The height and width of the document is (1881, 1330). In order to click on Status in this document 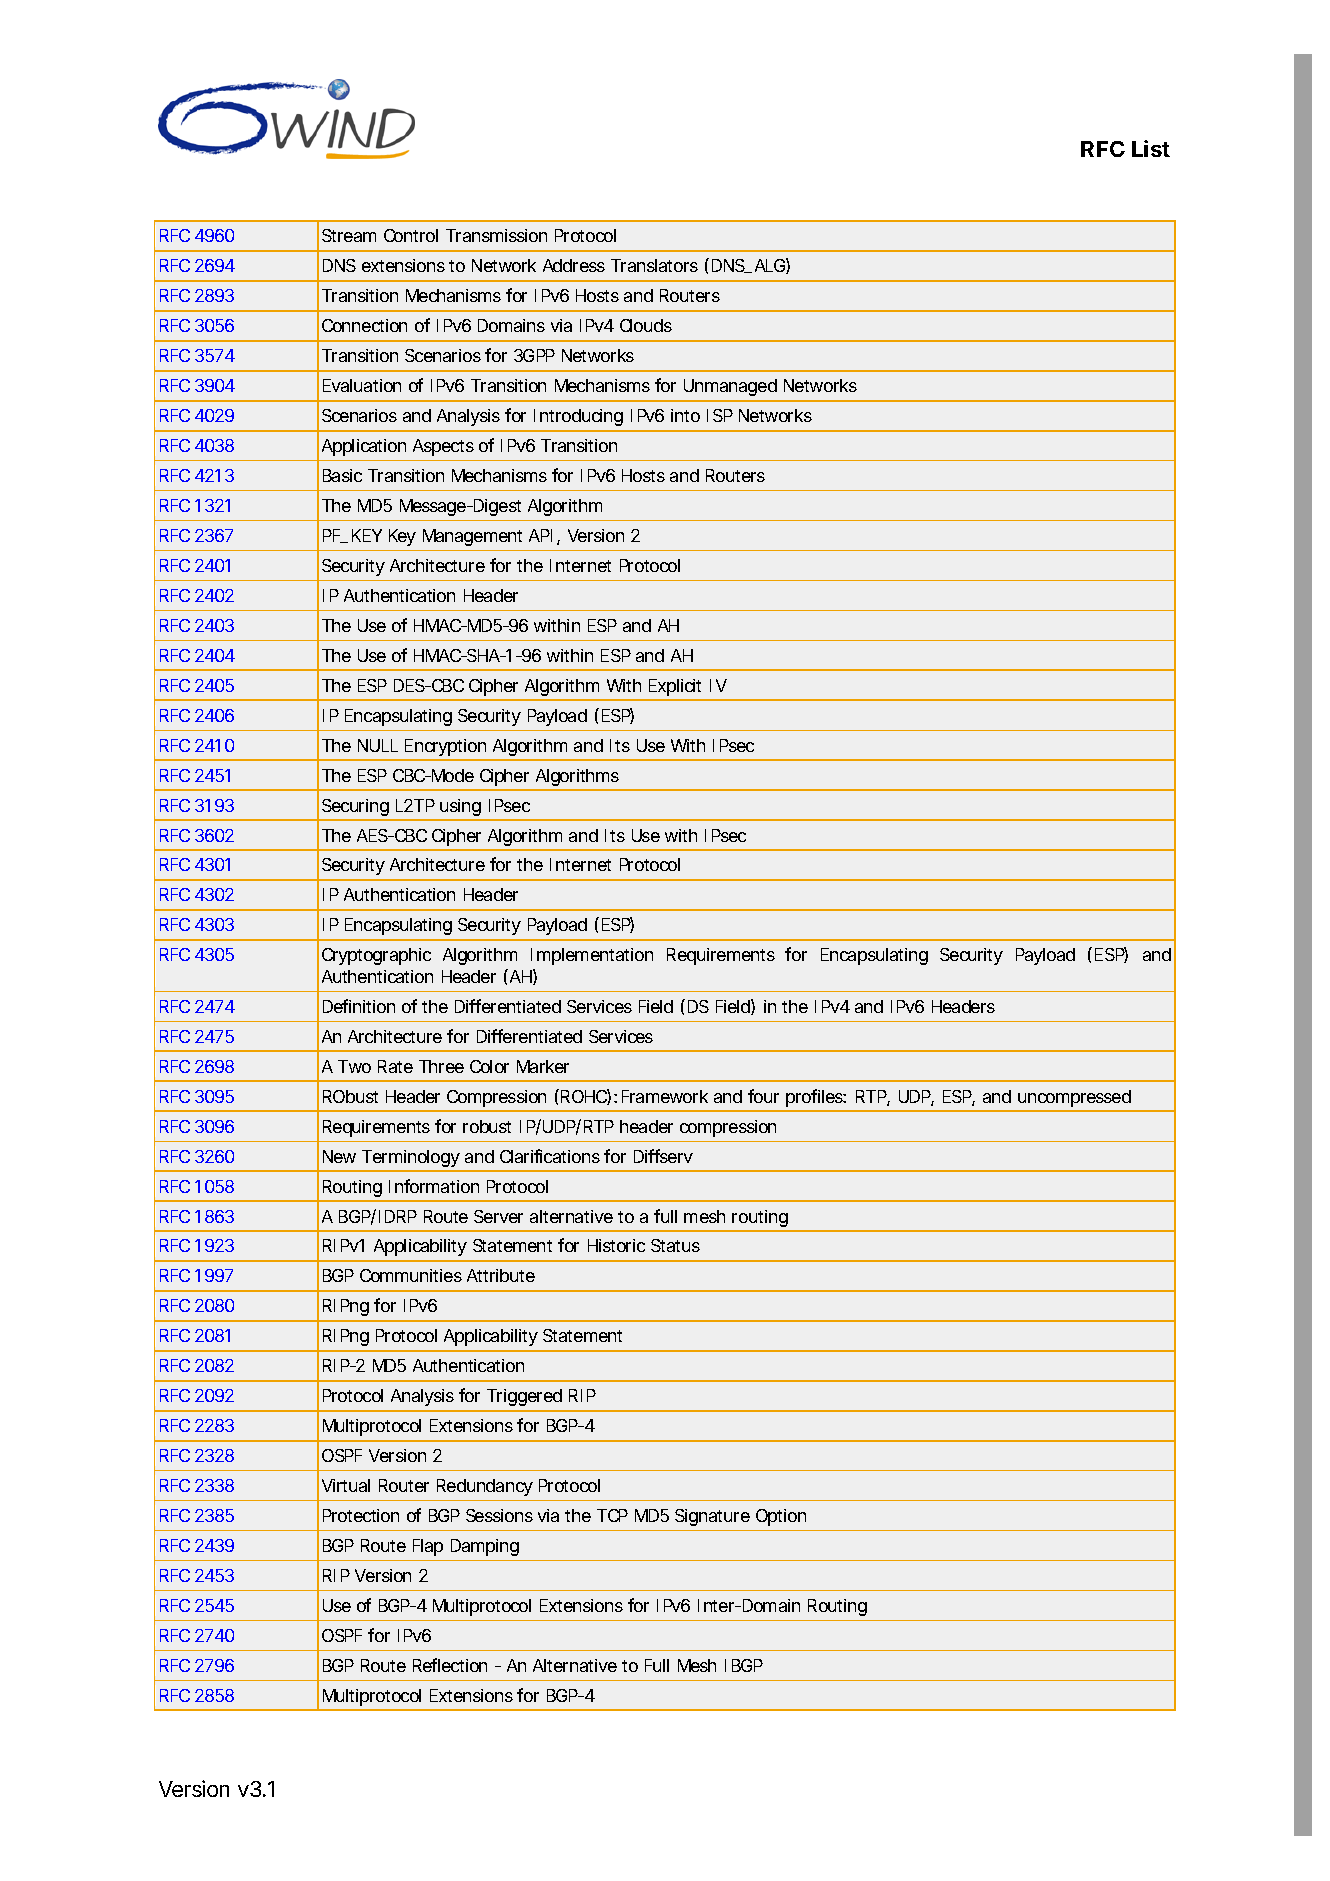, I will do `click(675, 1245)`.
